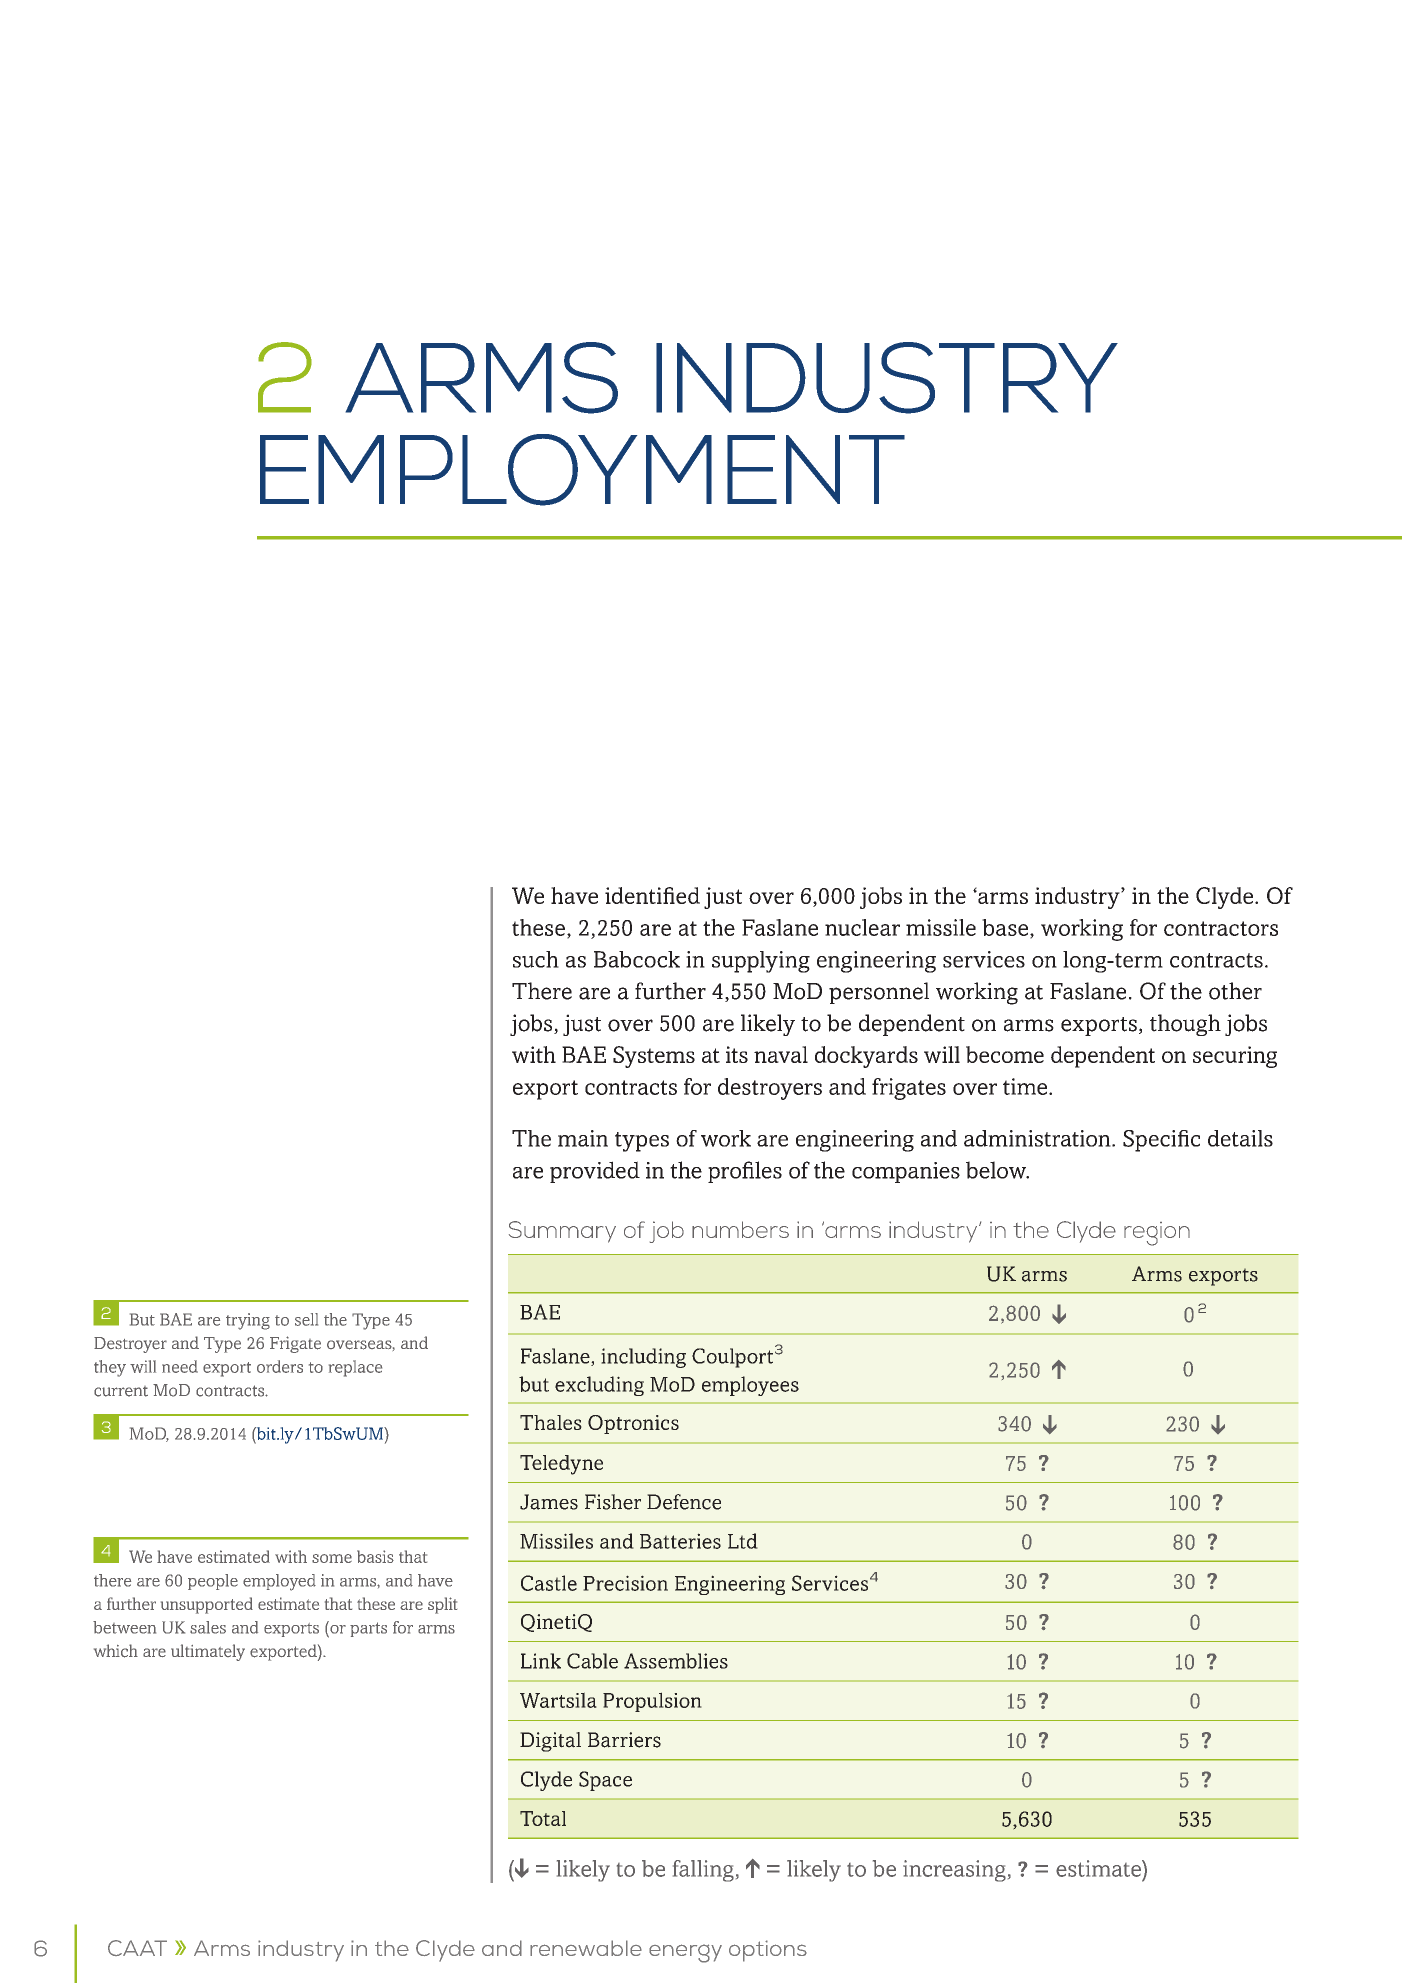  What do you see at coordinates (703, 1871) in the screenshot?
I see `falling` at bounding box center [703, 1871].
